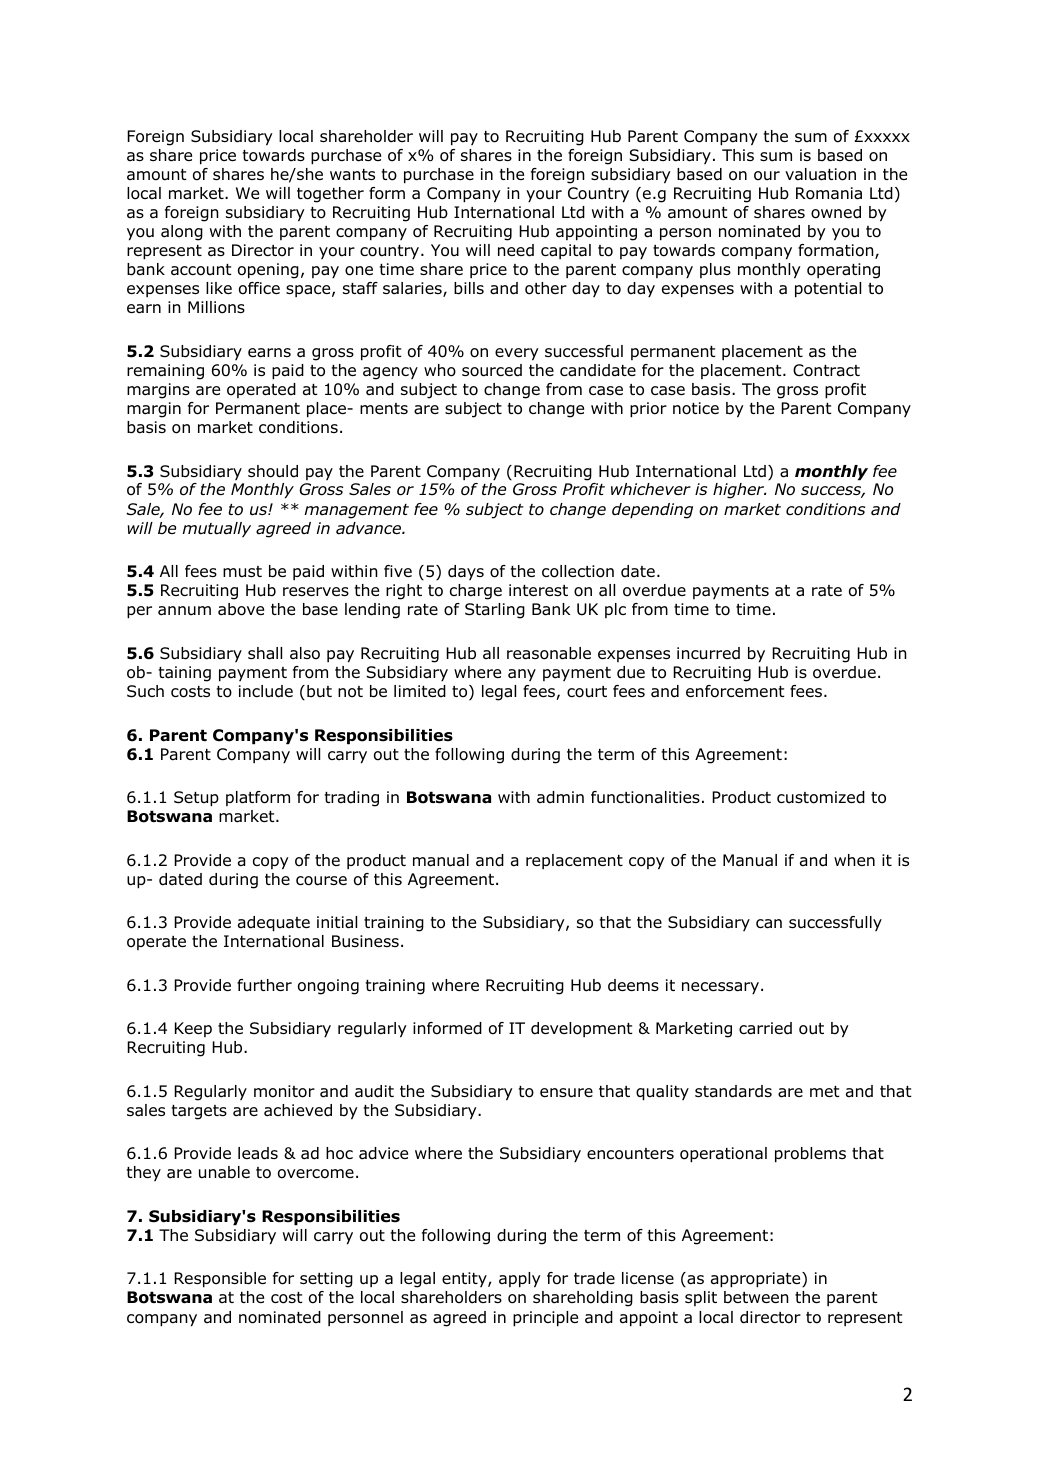  What do you see at coordinates (242, 572) in the image?
I see `must` at bounding box center [242, 572].
